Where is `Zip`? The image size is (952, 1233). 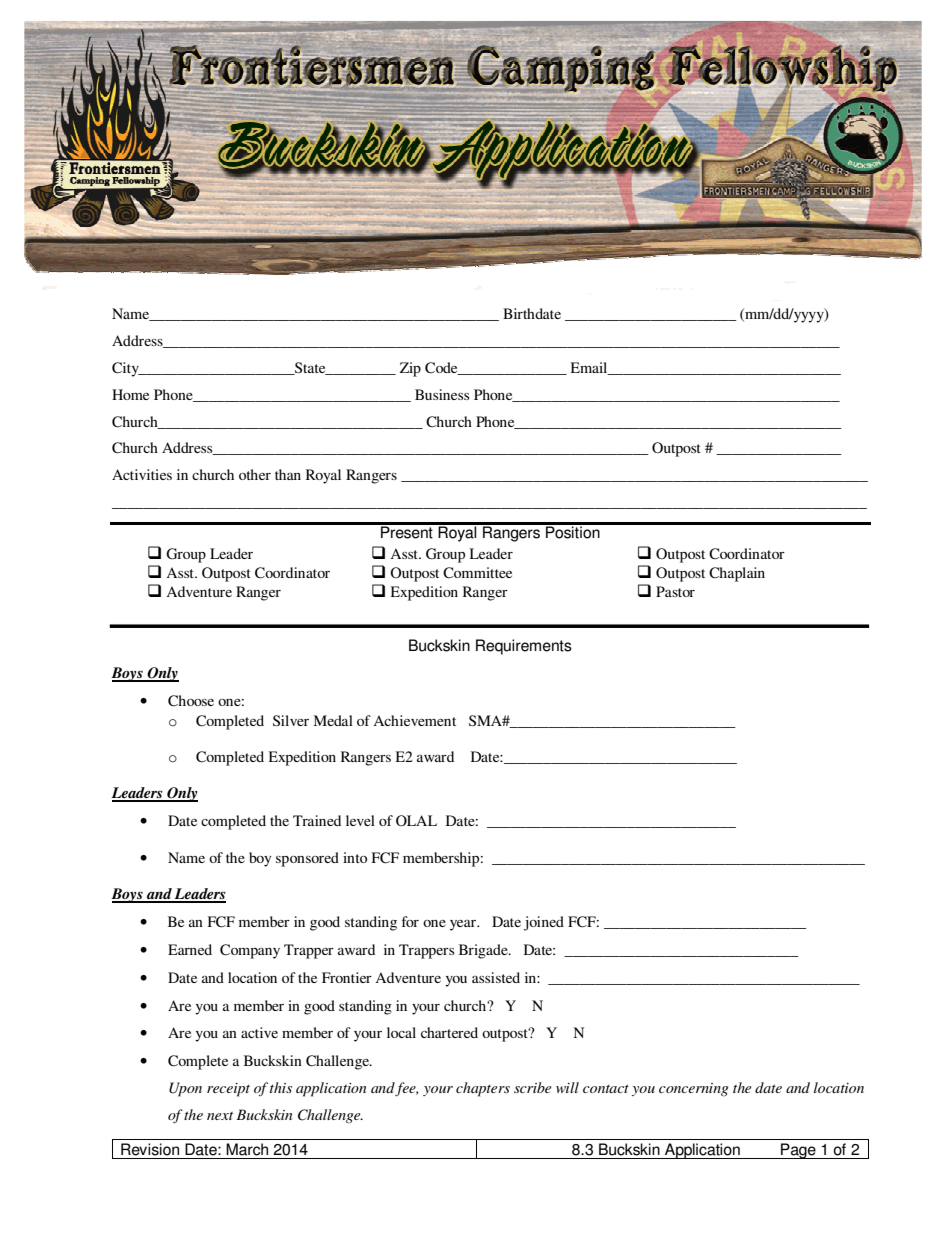 Zip is located at coordinates (410, 369).
